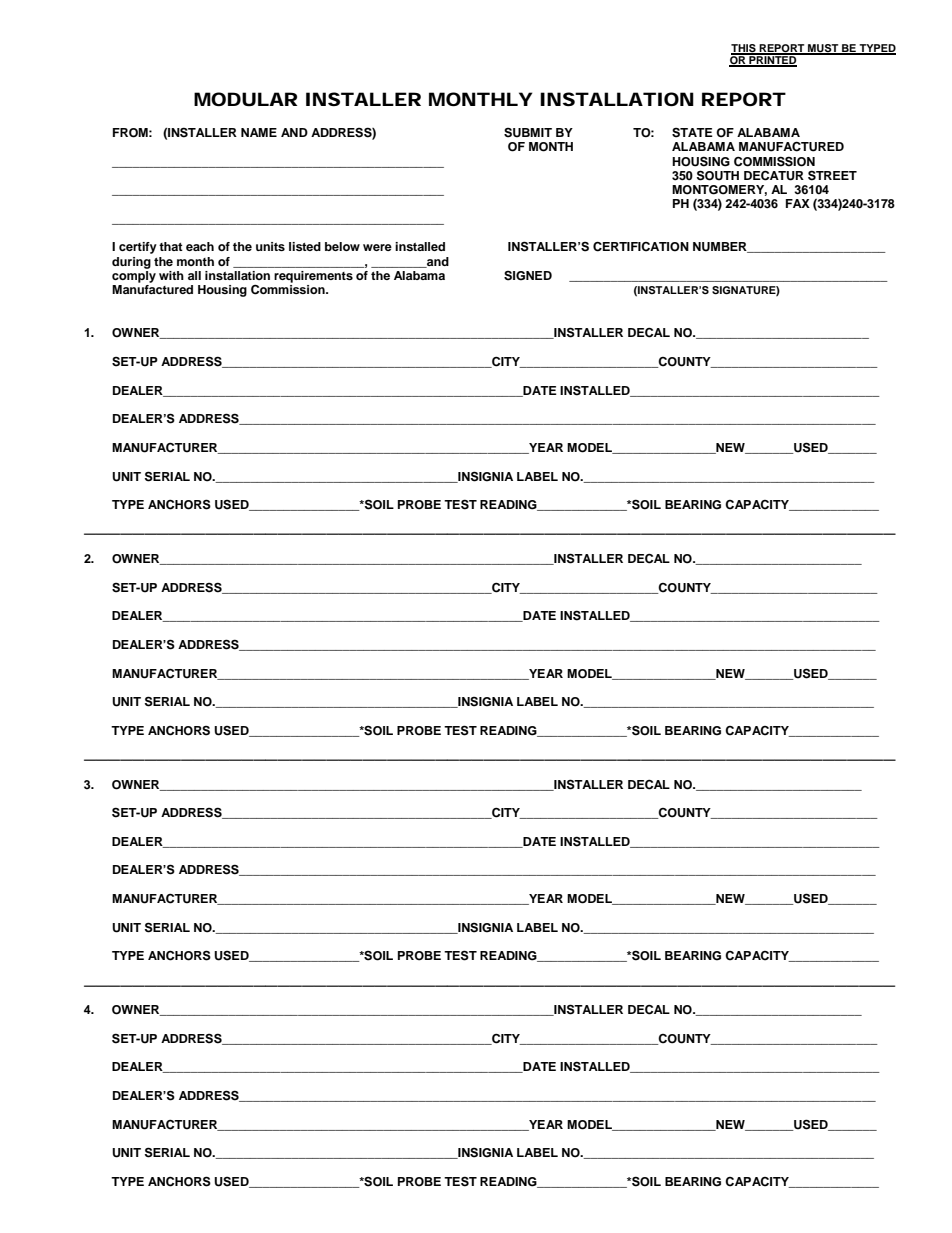  What do you see at coordinates (798, 203) in the page?
I see `FAX` at bounding box center [798, 203].
